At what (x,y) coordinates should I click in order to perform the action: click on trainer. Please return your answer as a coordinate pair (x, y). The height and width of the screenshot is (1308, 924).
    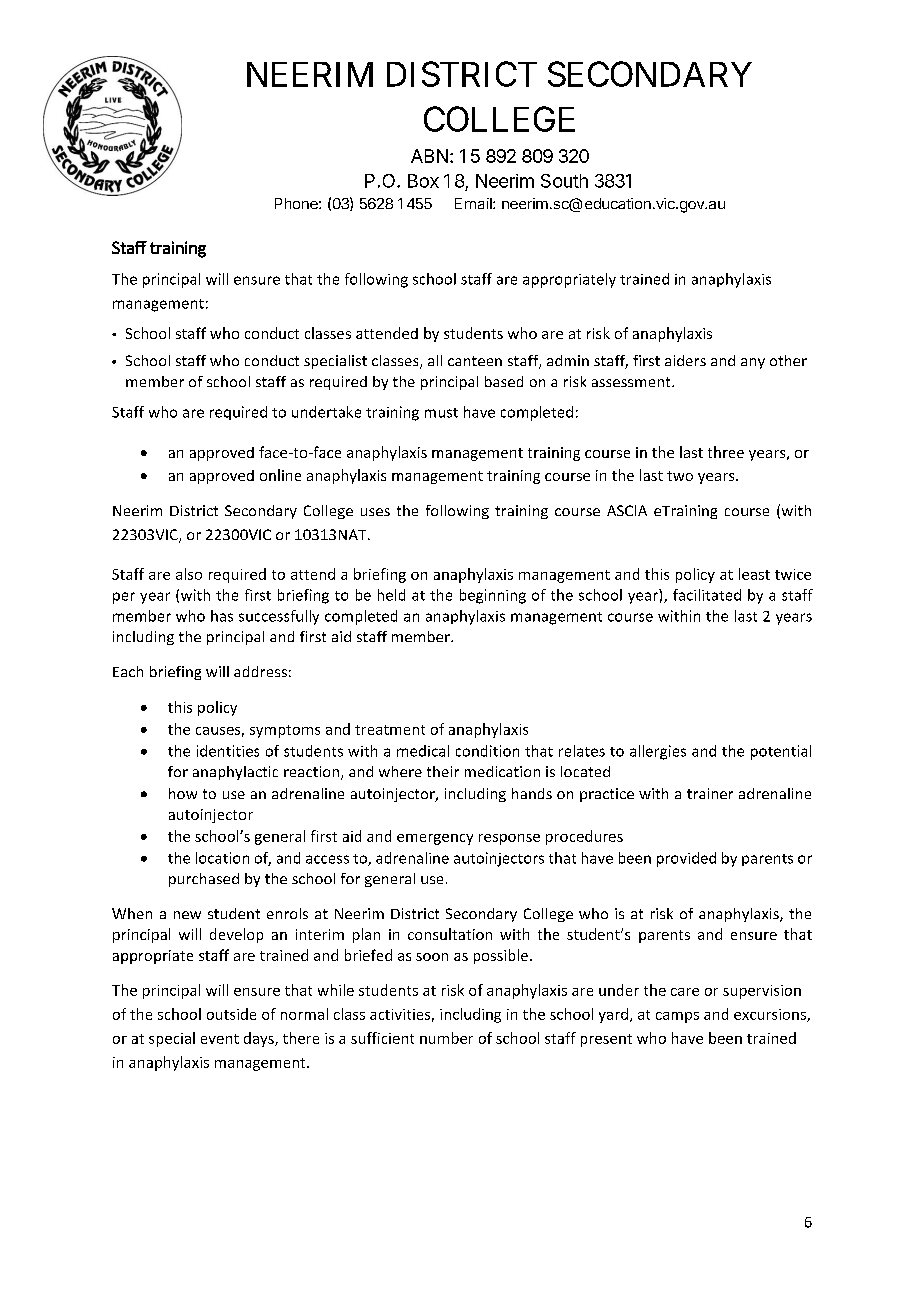
    Looking at the image, I should click on (710, 793).
